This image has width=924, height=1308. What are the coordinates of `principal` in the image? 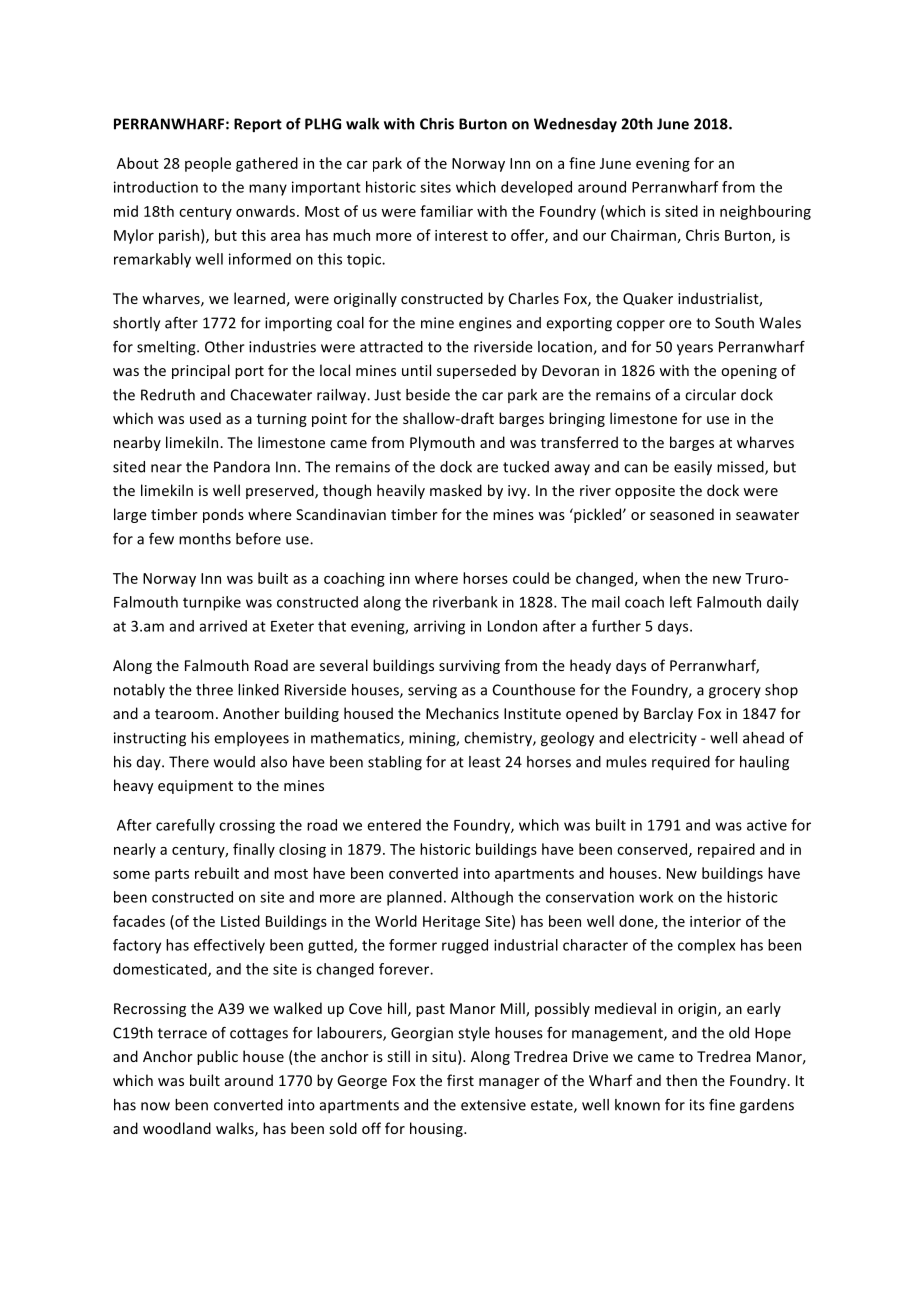 It's located at (201, 371).
